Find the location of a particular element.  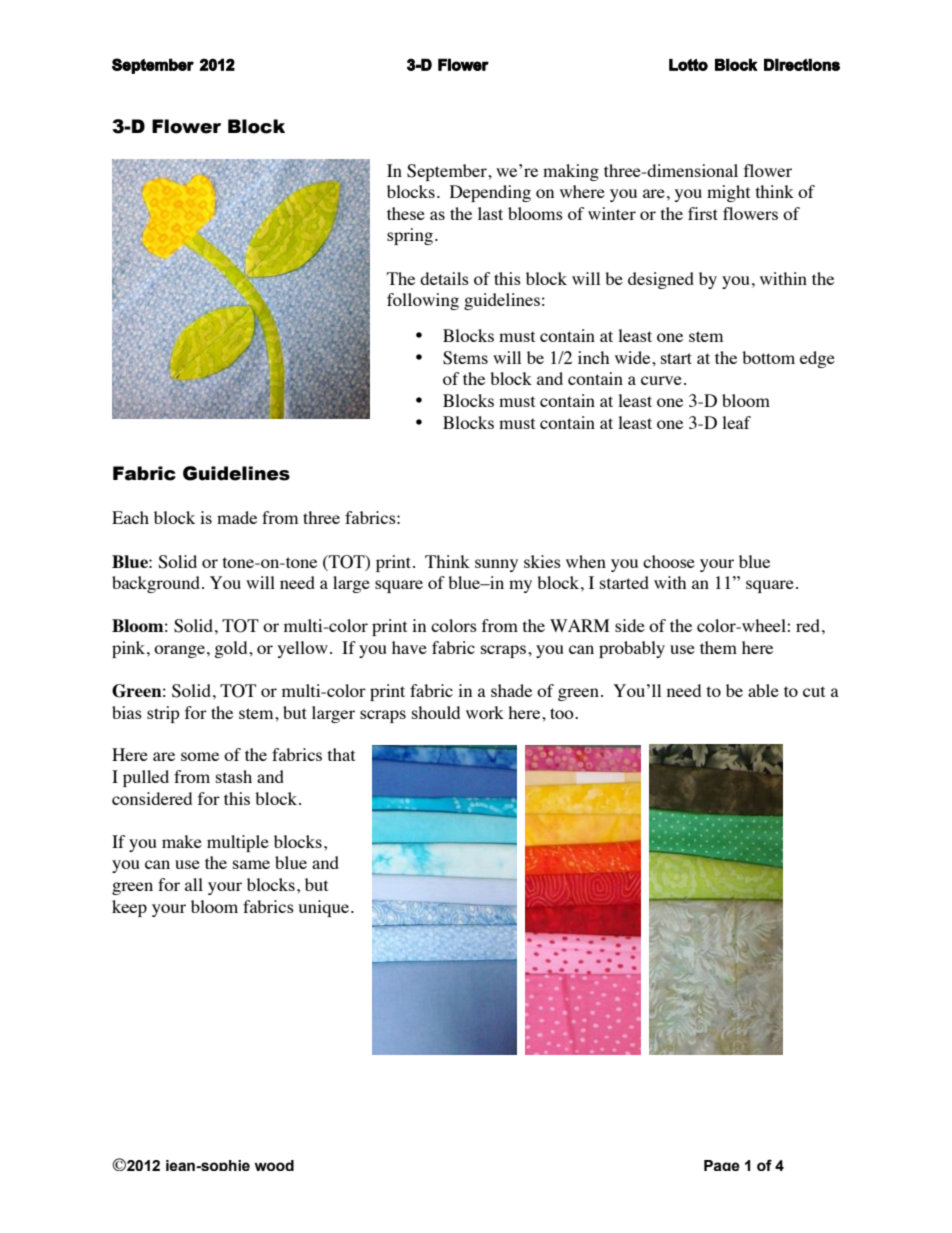

all is located at coordinates (194, 884).
